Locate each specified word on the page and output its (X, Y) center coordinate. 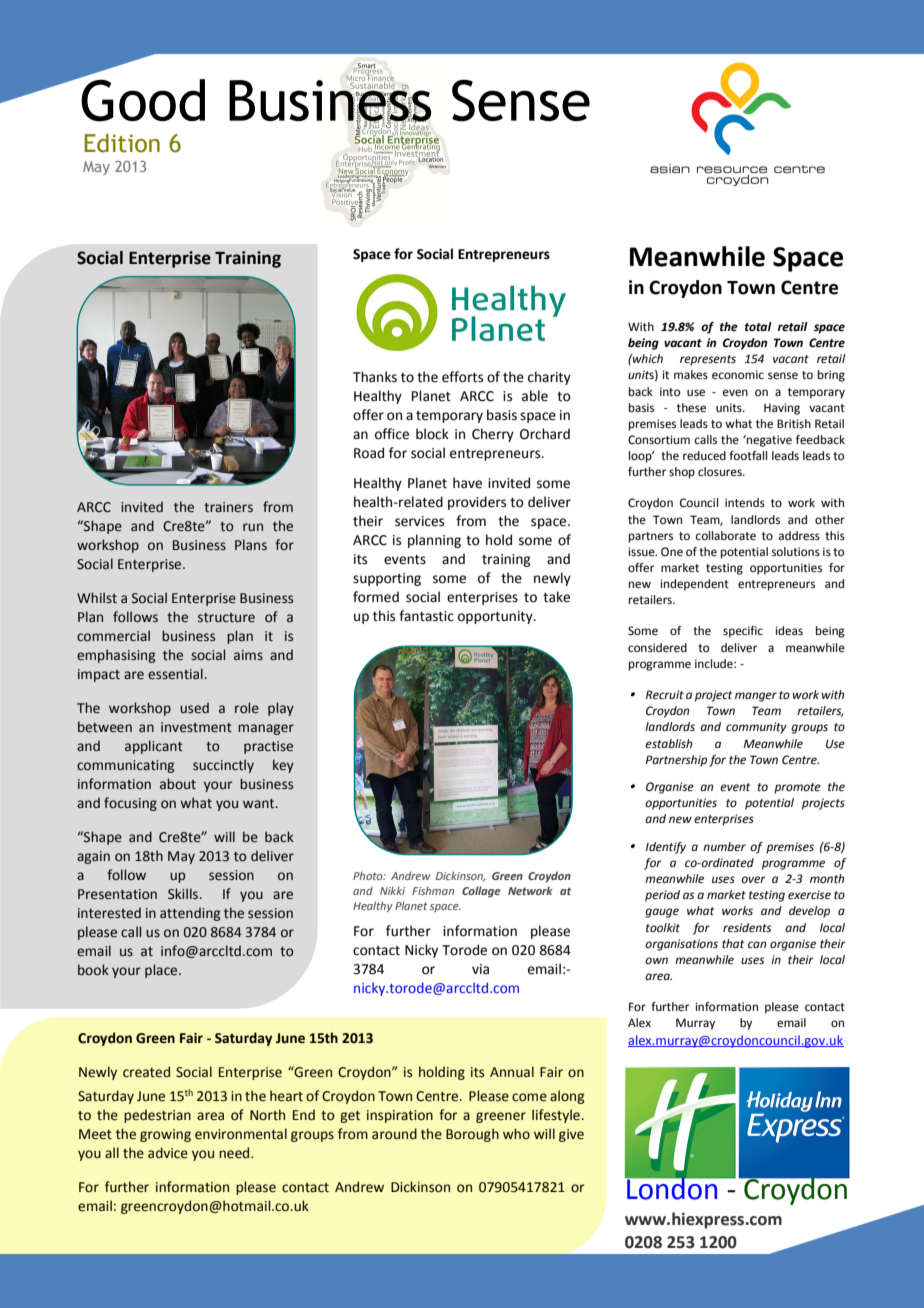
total (758, 327)
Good (142, 99)
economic (738, 375)
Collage (481, 892)
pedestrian (157, 1116)
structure (226, 618)
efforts (462, 377)
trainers (228, 507)
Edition (122, 143)
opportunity (496, 617)
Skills (184, 894)
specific (743, 632)
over (753, 880)
